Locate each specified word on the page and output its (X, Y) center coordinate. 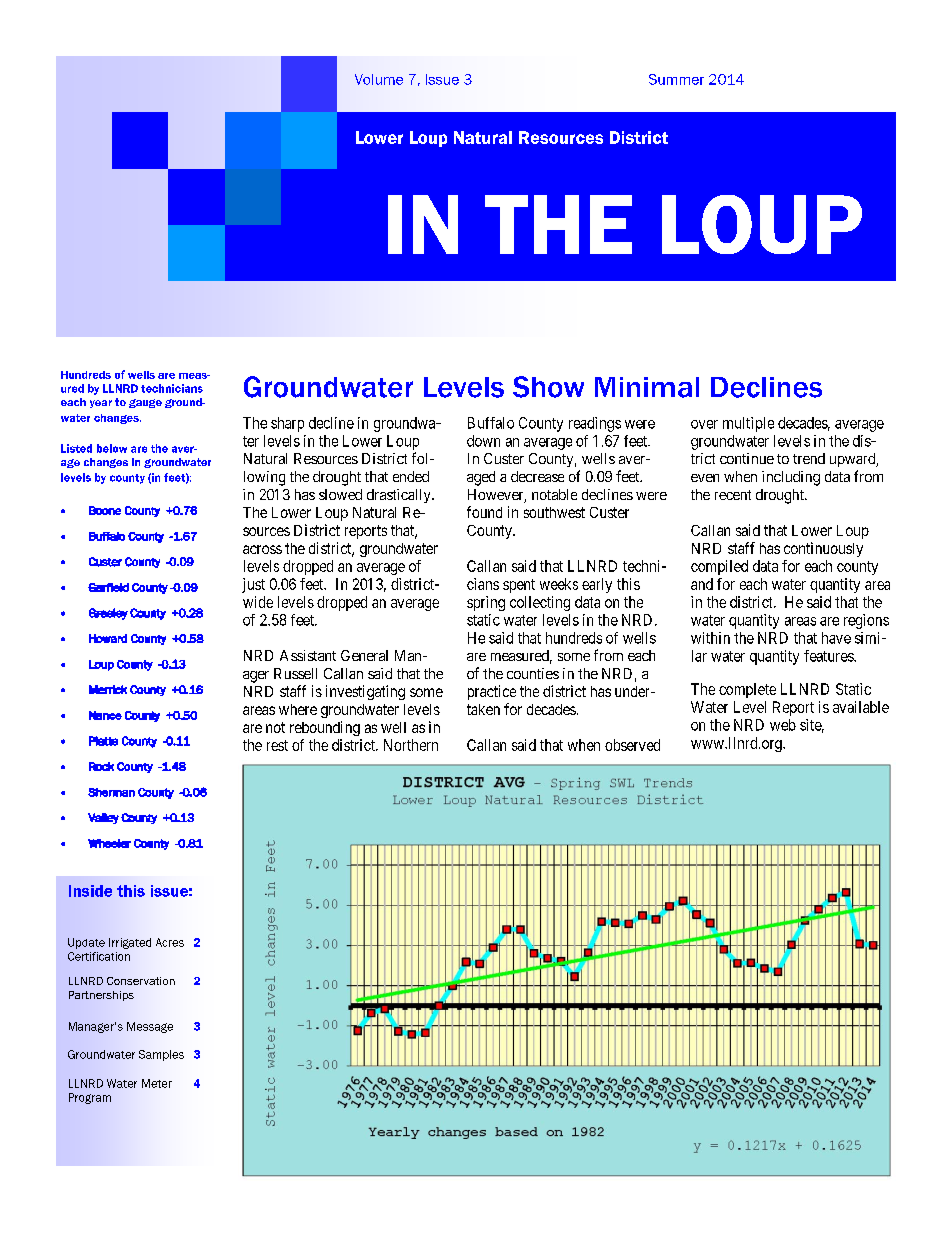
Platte (103, 741)
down (483, 441)
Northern (411, 745)
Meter (157, 1083)
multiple (748, 424)
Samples (161, 1055)
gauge (145, 403)
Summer (676, 79)
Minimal (647, 387)
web (783, 725)
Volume (379, 79)
